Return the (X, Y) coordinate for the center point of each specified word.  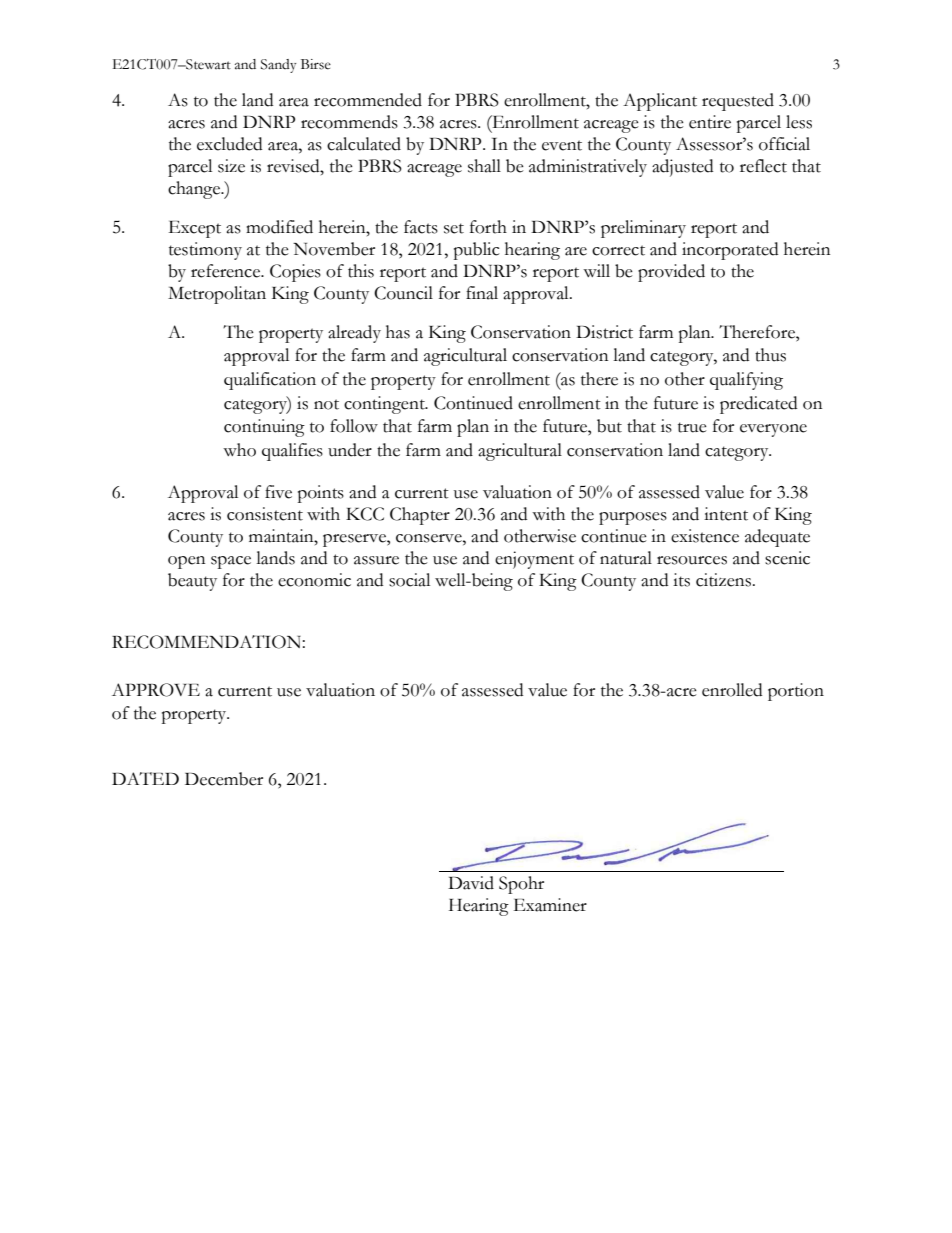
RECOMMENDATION (206, 642)
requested (738, 102)
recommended (368, 100)
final (482, 293)
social (409, 580)
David (471, 883)
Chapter (420, 516)
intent (726, 514)
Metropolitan (217, 295)
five (278, 492)
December (224, 779)
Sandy (278, 66)
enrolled (732, 690)
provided (671, 273)
